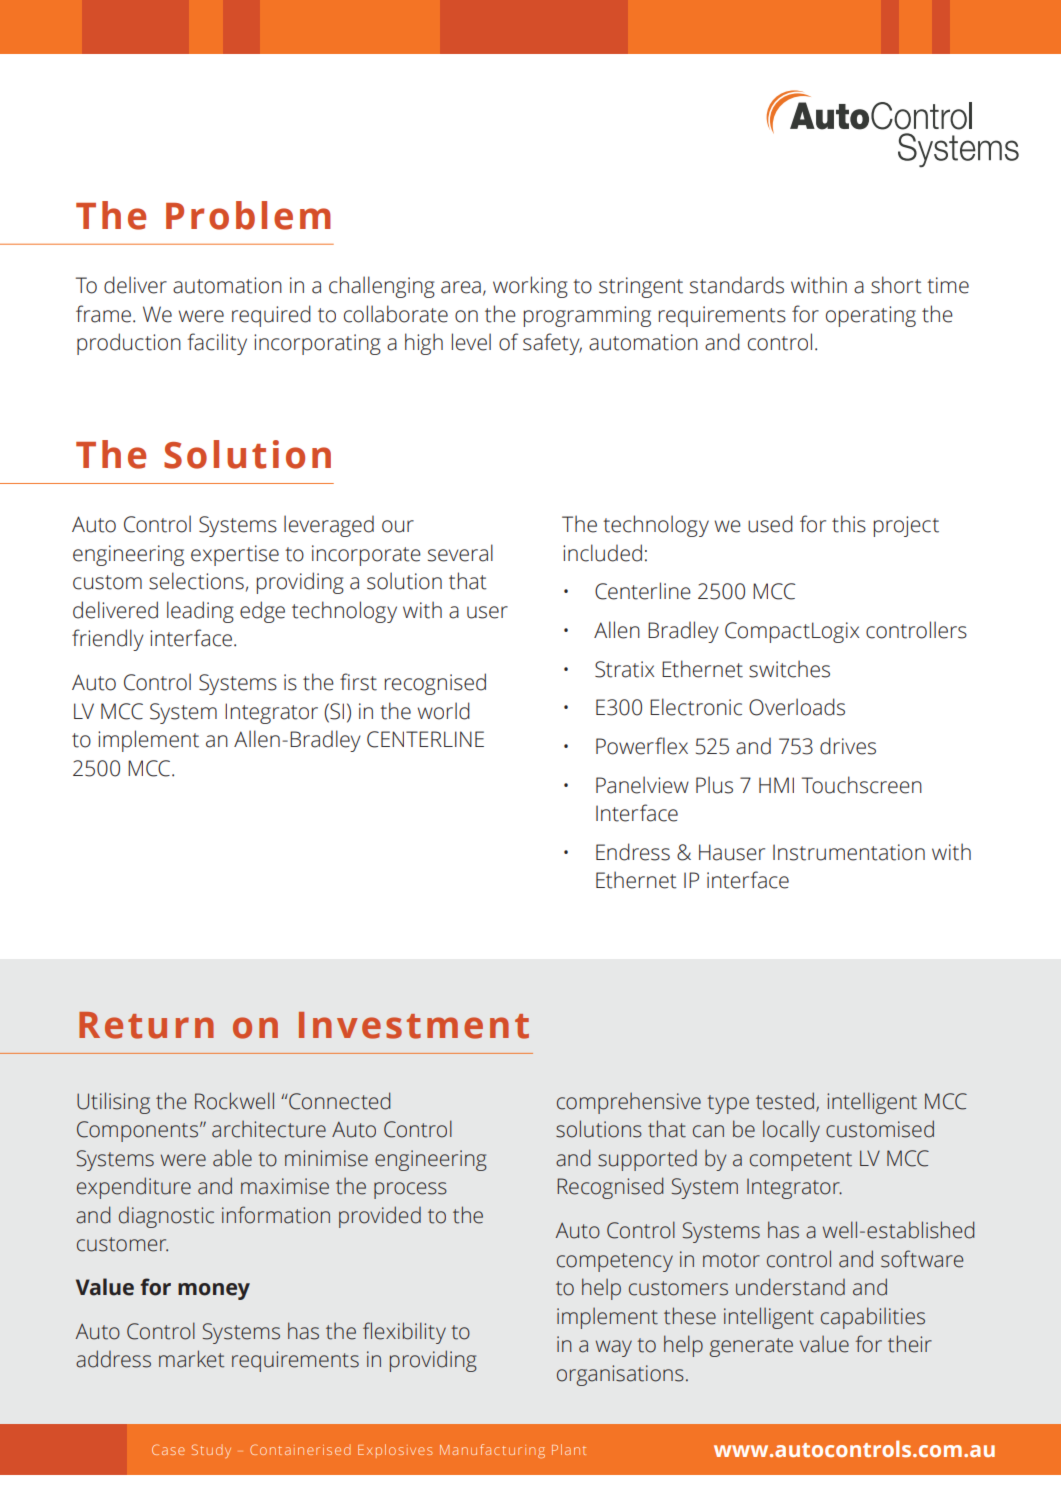 The height and width of the page is (1500, 1061). I want to click on Instrumentation, so click(849, 852).
